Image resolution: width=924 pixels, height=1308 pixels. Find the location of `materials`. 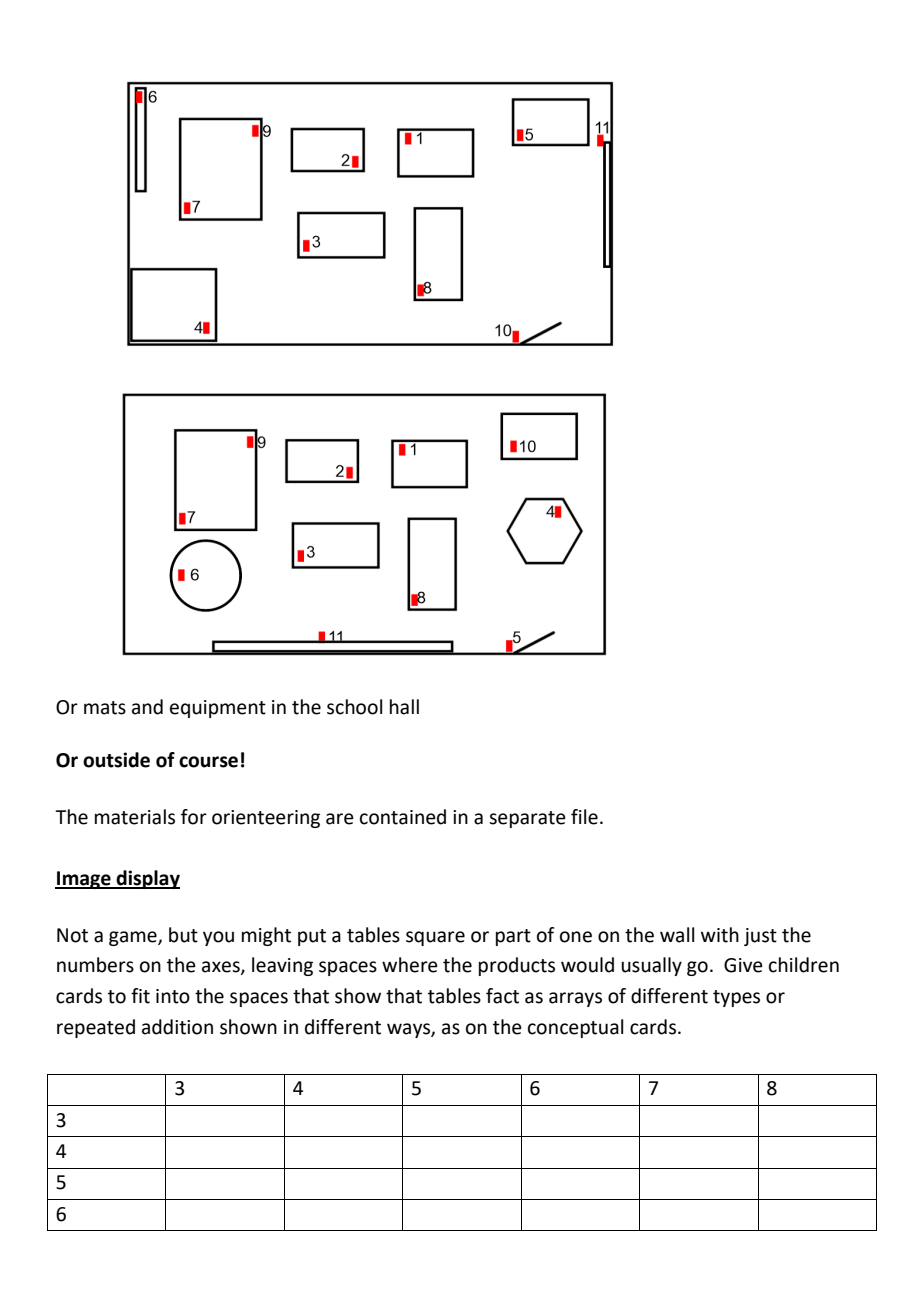

materials is located at coordinates (135, 817).
